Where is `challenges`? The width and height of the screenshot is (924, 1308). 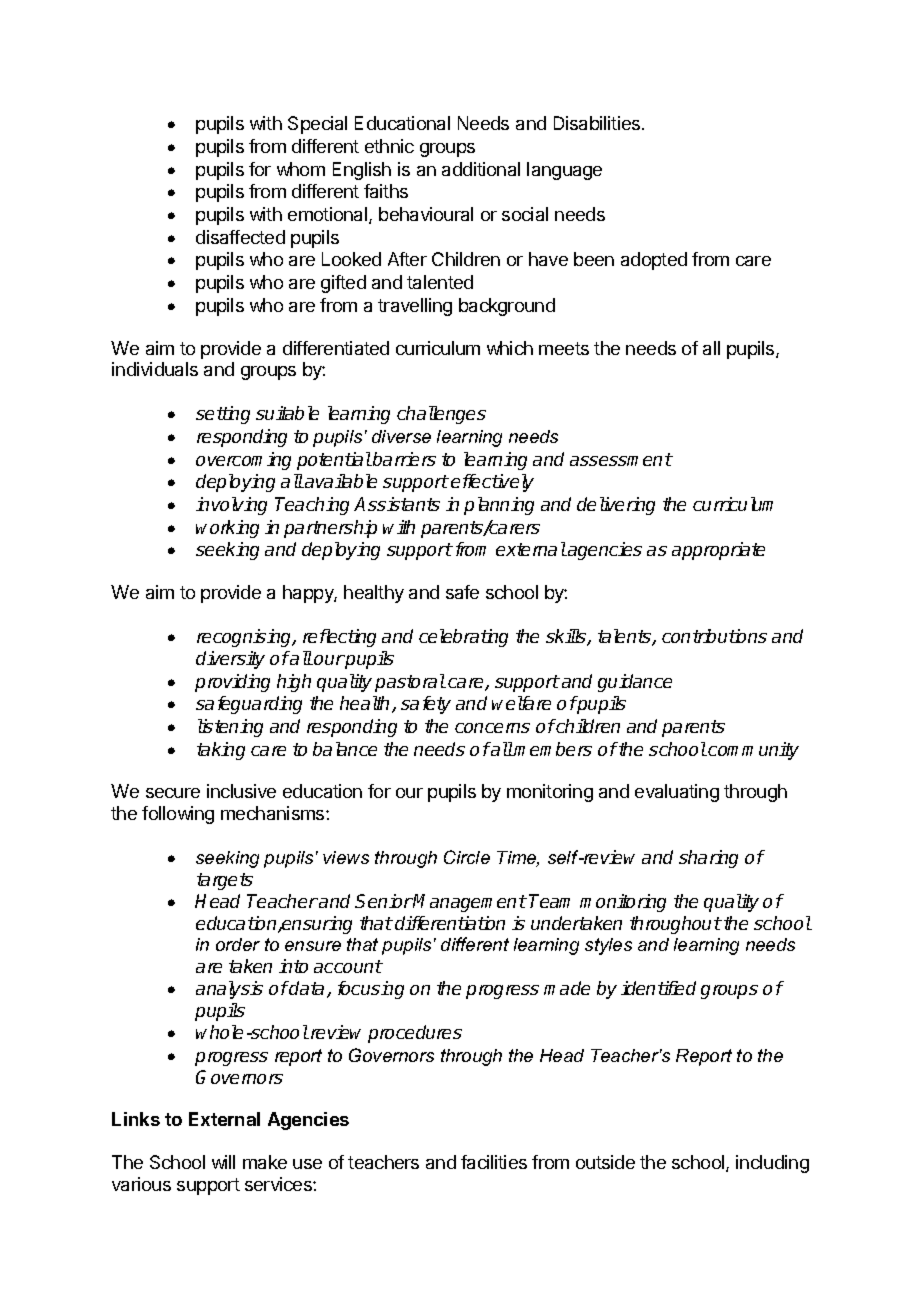 challenges is located at coordinates (441, 415).
